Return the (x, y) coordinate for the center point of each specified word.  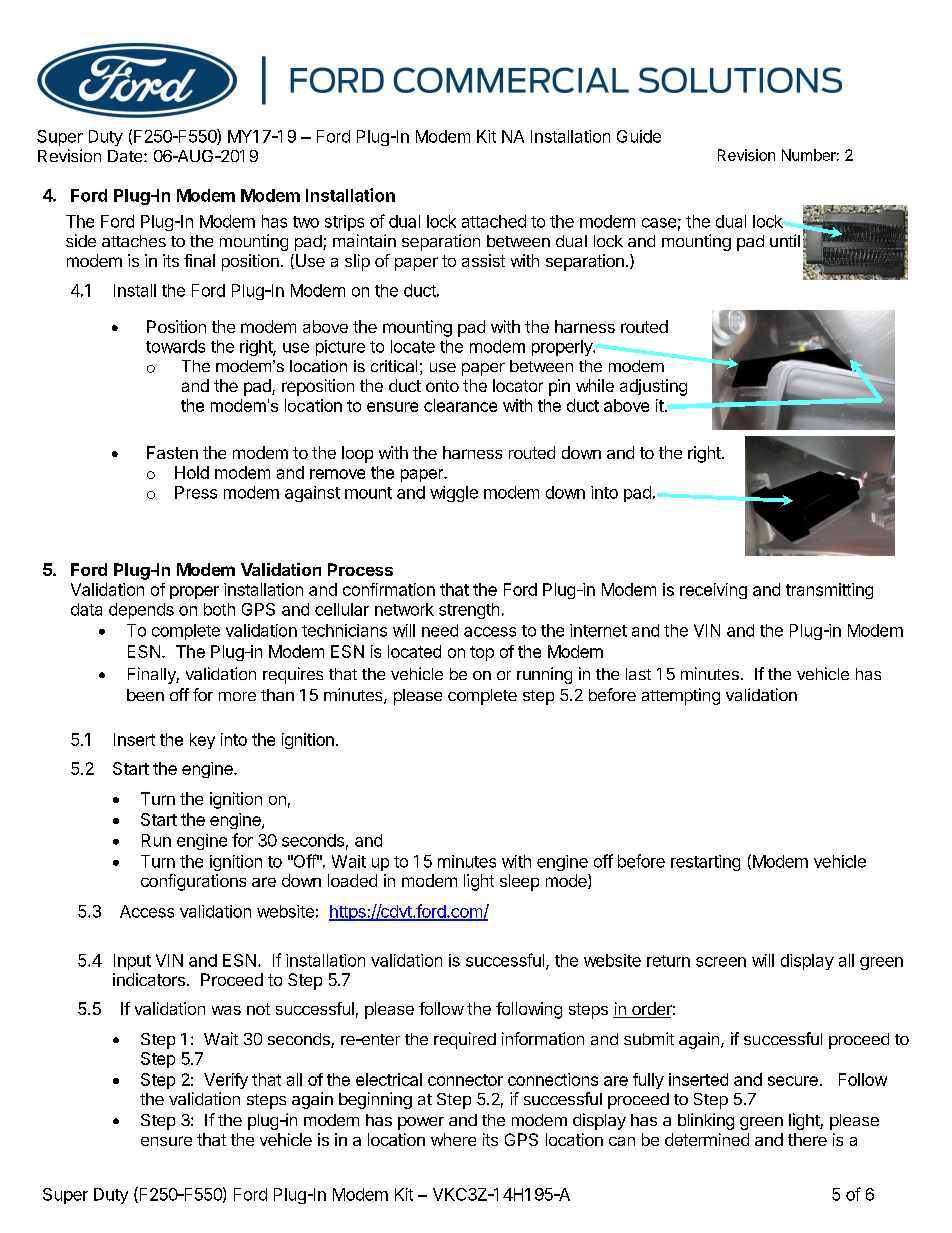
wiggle (454, 494)
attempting (681, 696)
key (202, 741)
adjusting (653, 387)
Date (126, 156)
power (421, 1123)
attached (494, 221)
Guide (639, 136)
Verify (226, 1081)
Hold (192, 472)
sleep (519, 882)
